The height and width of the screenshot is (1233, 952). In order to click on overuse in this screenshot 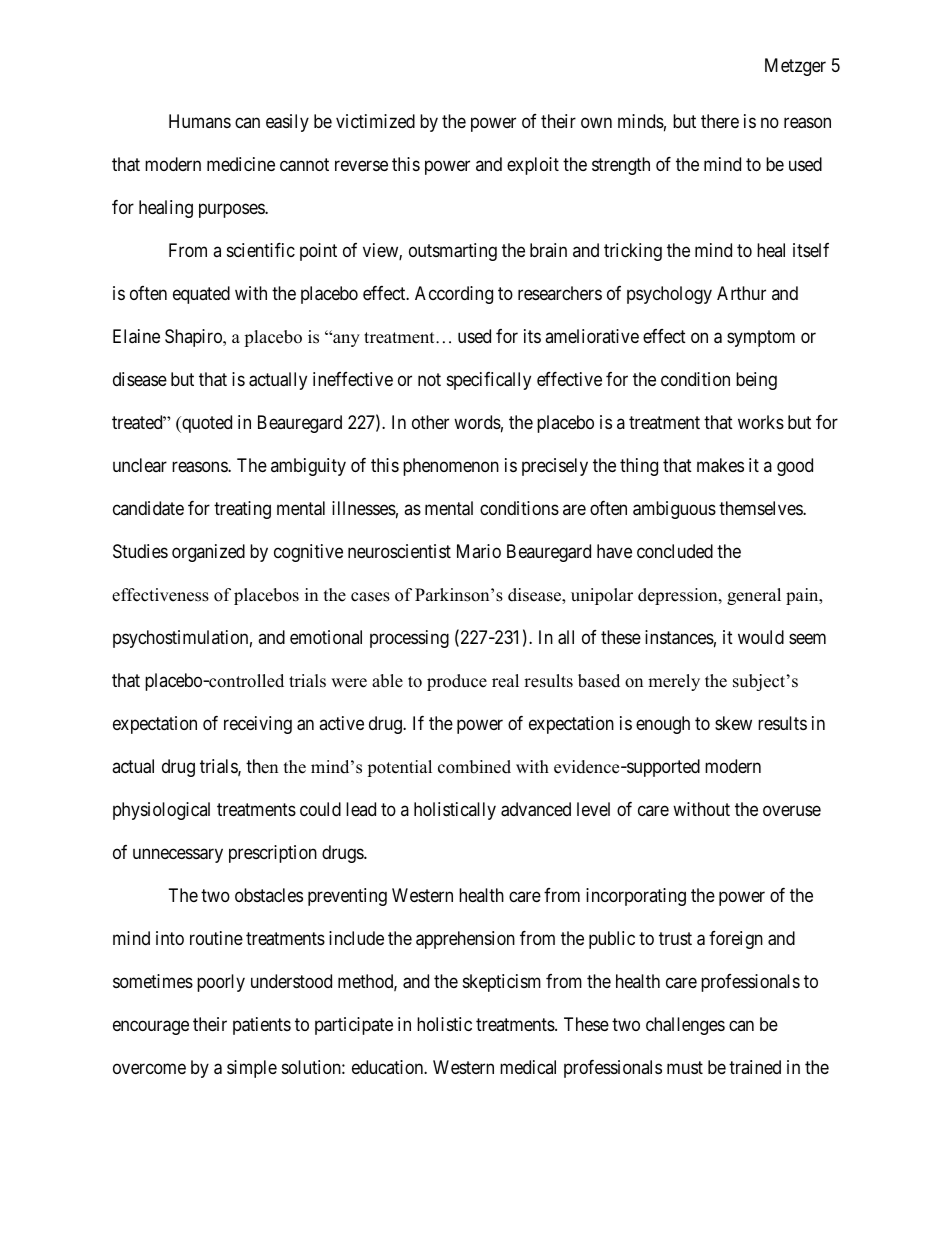, I will do `click(792, 810)`.
